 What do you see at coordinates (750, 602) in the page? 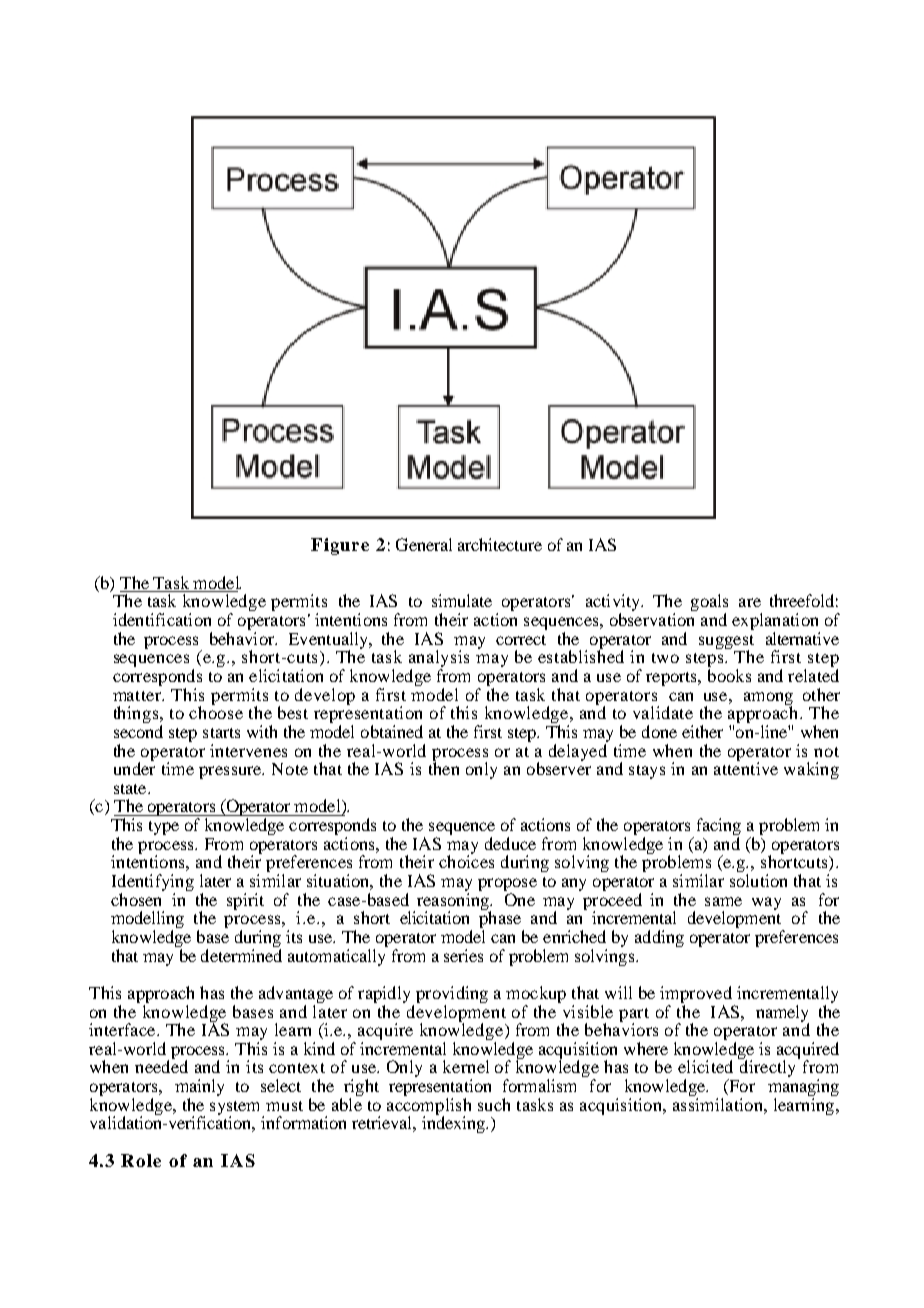
I see `are` at bounding box center [750, 602].
